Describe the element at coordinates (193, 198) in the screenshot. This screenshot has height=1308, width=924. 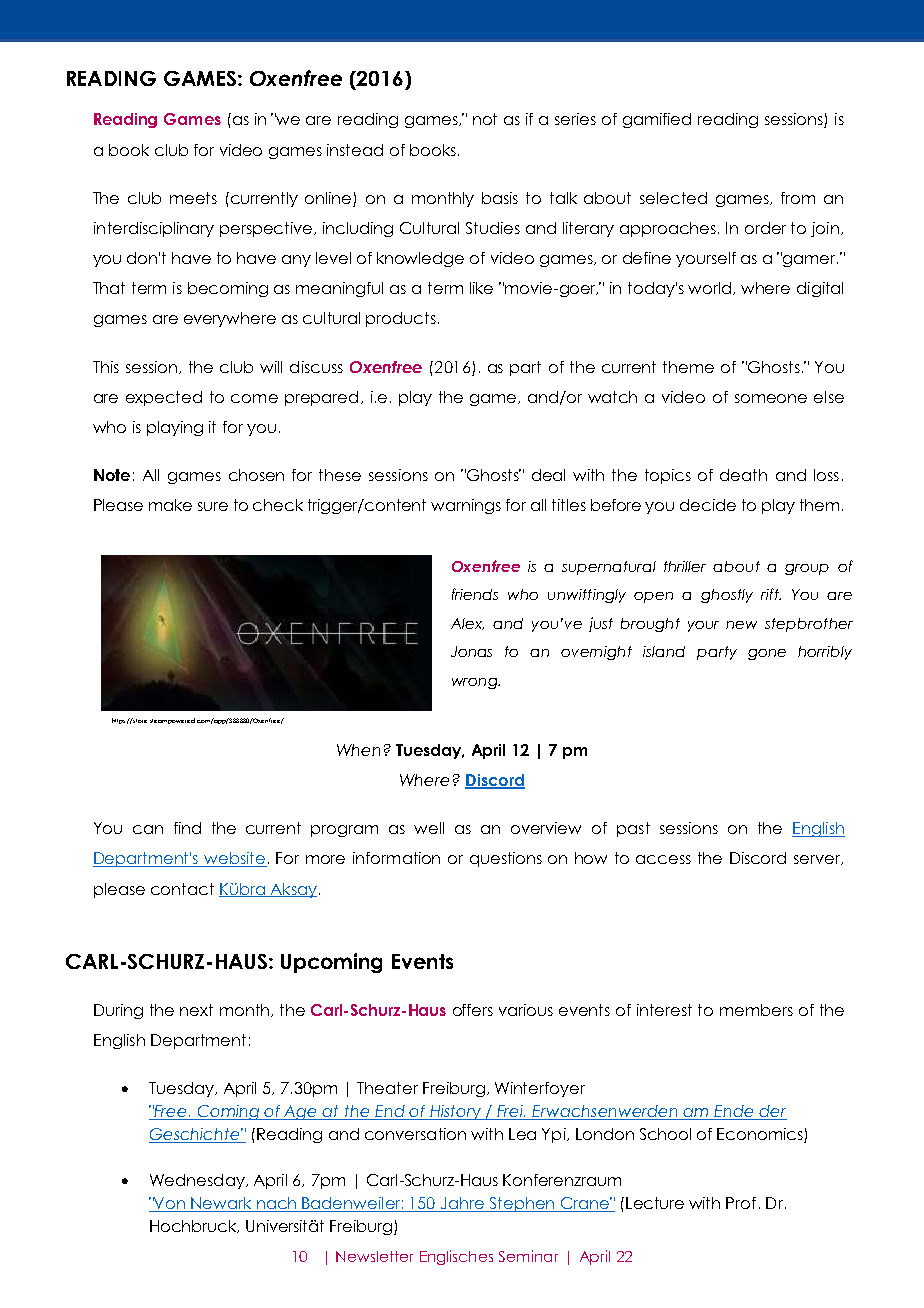
I see `meets` at that location.
